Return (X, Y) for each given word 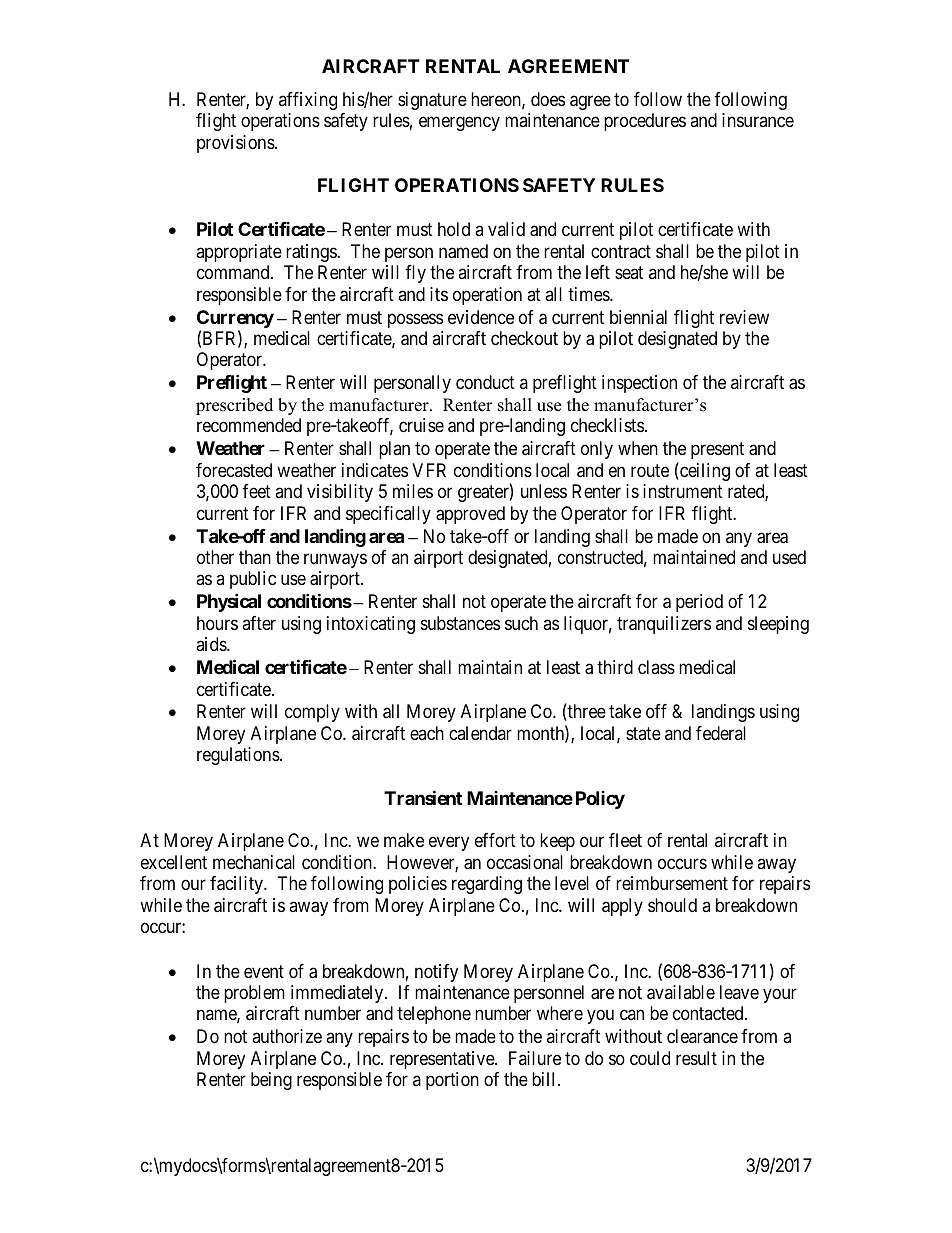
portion (452, 1081)
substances (460, 623)
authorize (287, 1036)
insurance (758, 120)
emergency (459, 124)
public (253, 580)
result (696, 1058)
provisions (236, 144)
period (699, 603)
